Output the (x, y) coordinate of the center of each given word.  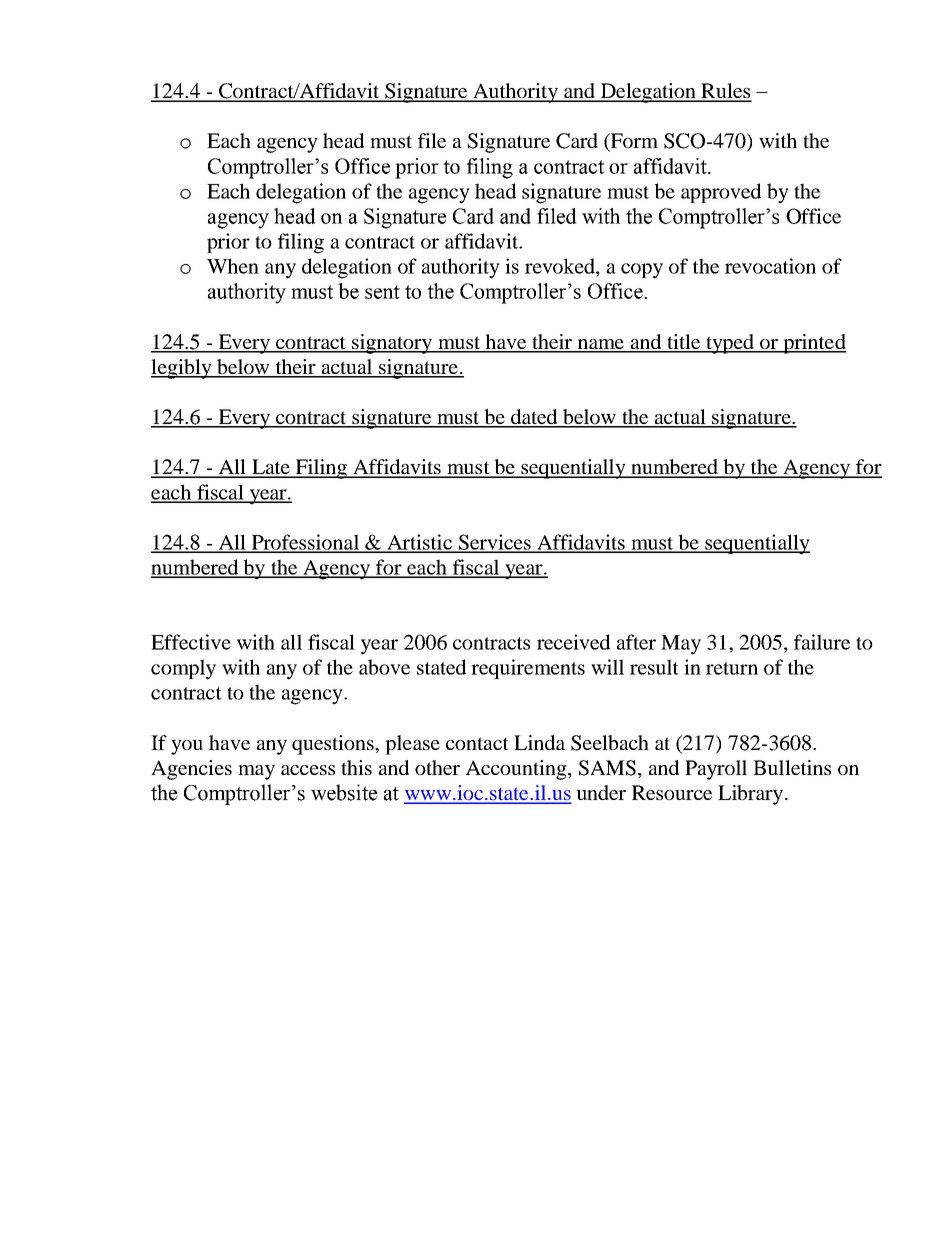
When (233, 266)
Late (271, 468)
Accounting (517, 770)
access (308, 770)
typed (730, 344)
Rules (725, 92)
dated (534, 418)
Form (633, 142)
